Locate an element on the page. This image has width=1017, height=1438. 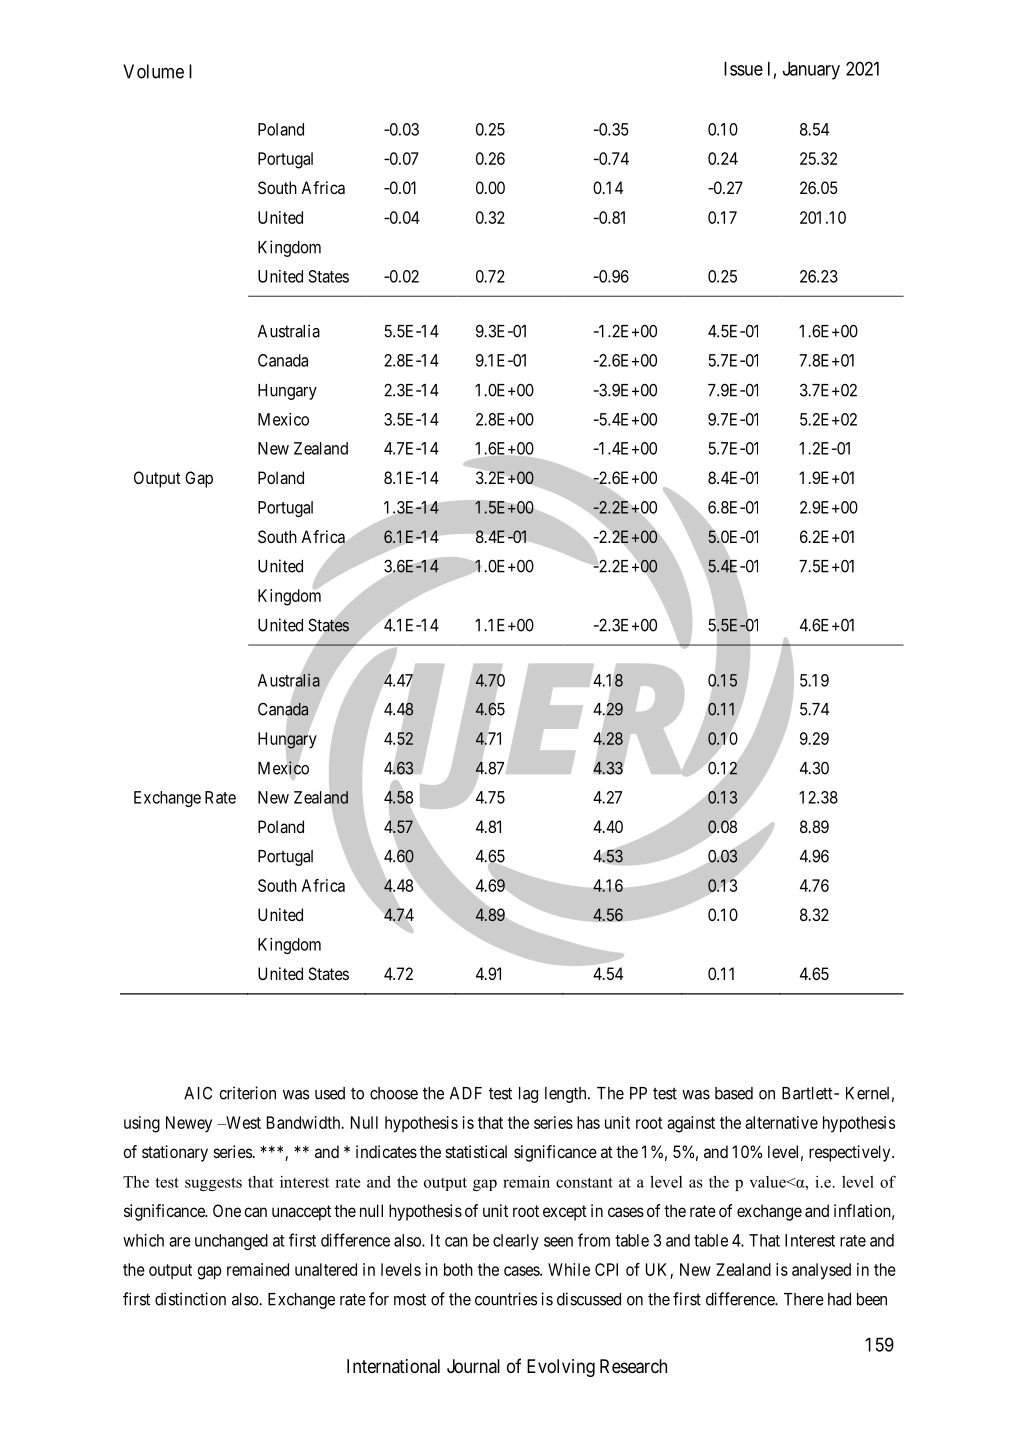
There is located at coordinates (804, 1299).
